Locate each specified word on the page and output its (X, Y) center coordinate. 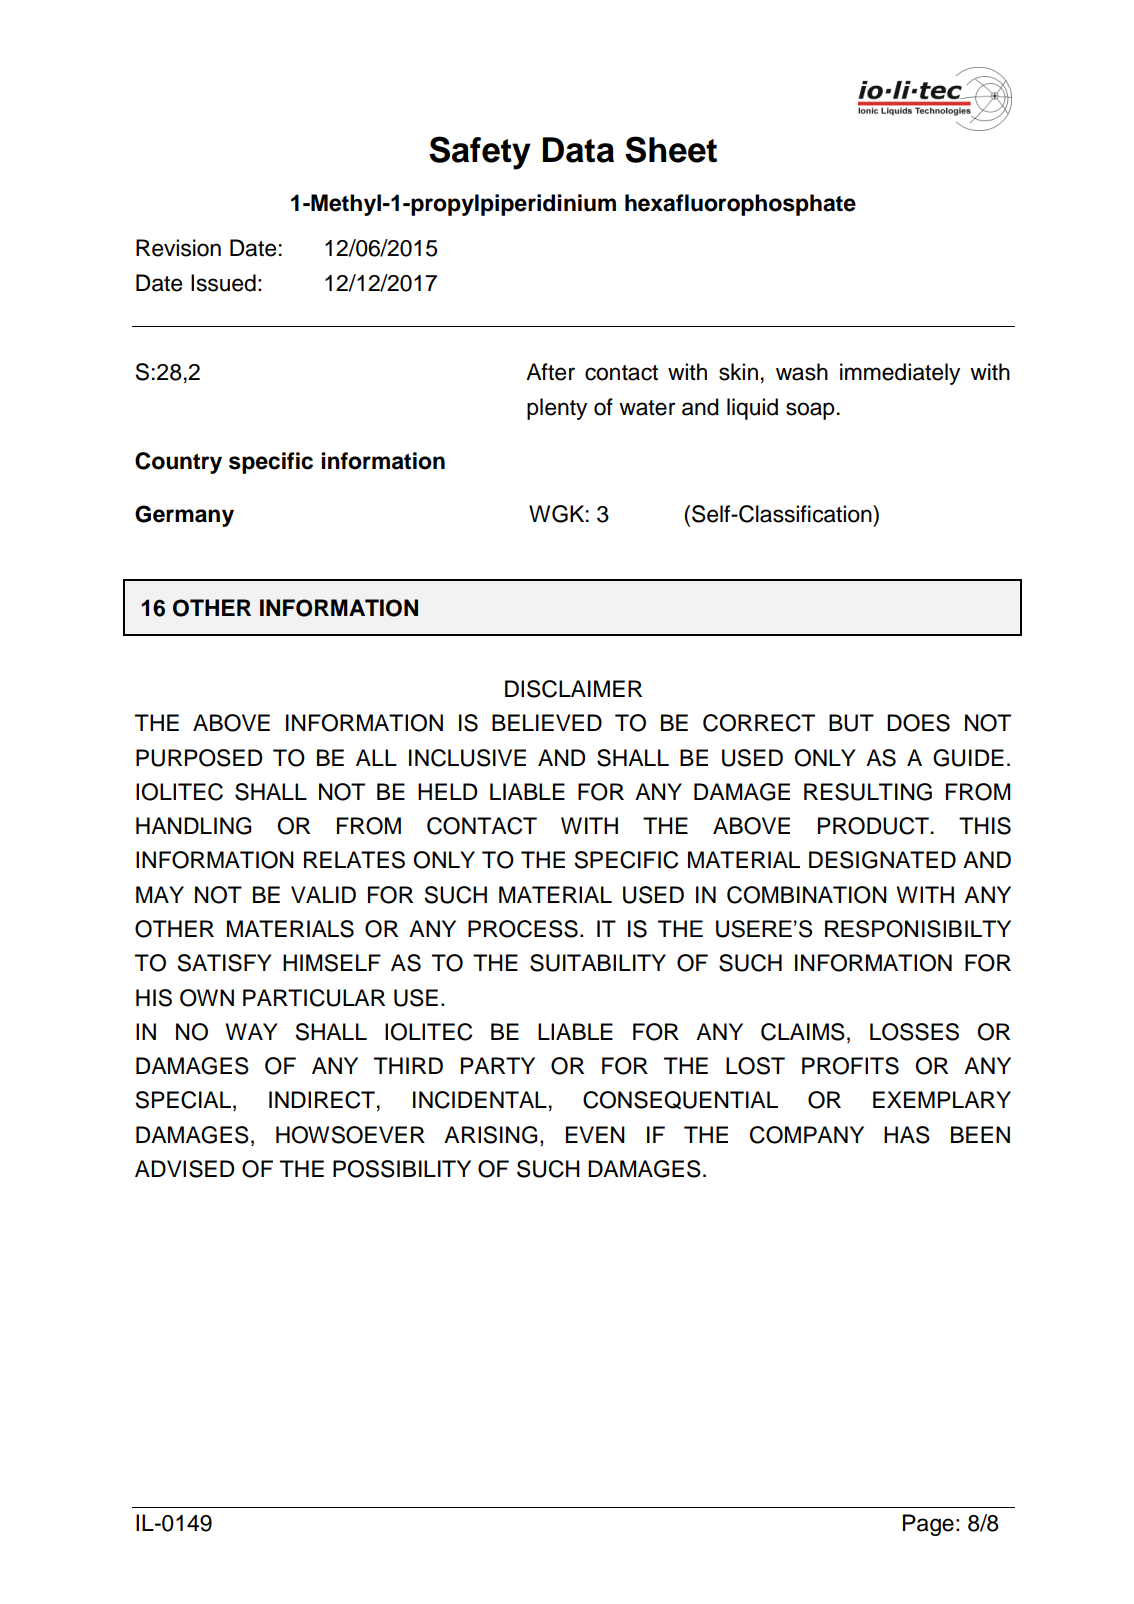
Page (928, 1525)
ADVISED (184, 1169)
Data (578, 150)
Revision (178, 248)
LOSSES (914, 1032)
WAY (252, 1031)
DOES (918, 723)
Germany (184, 516)
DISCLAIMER (573, 689)
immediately (900, 374)
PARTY (498, 1065)
